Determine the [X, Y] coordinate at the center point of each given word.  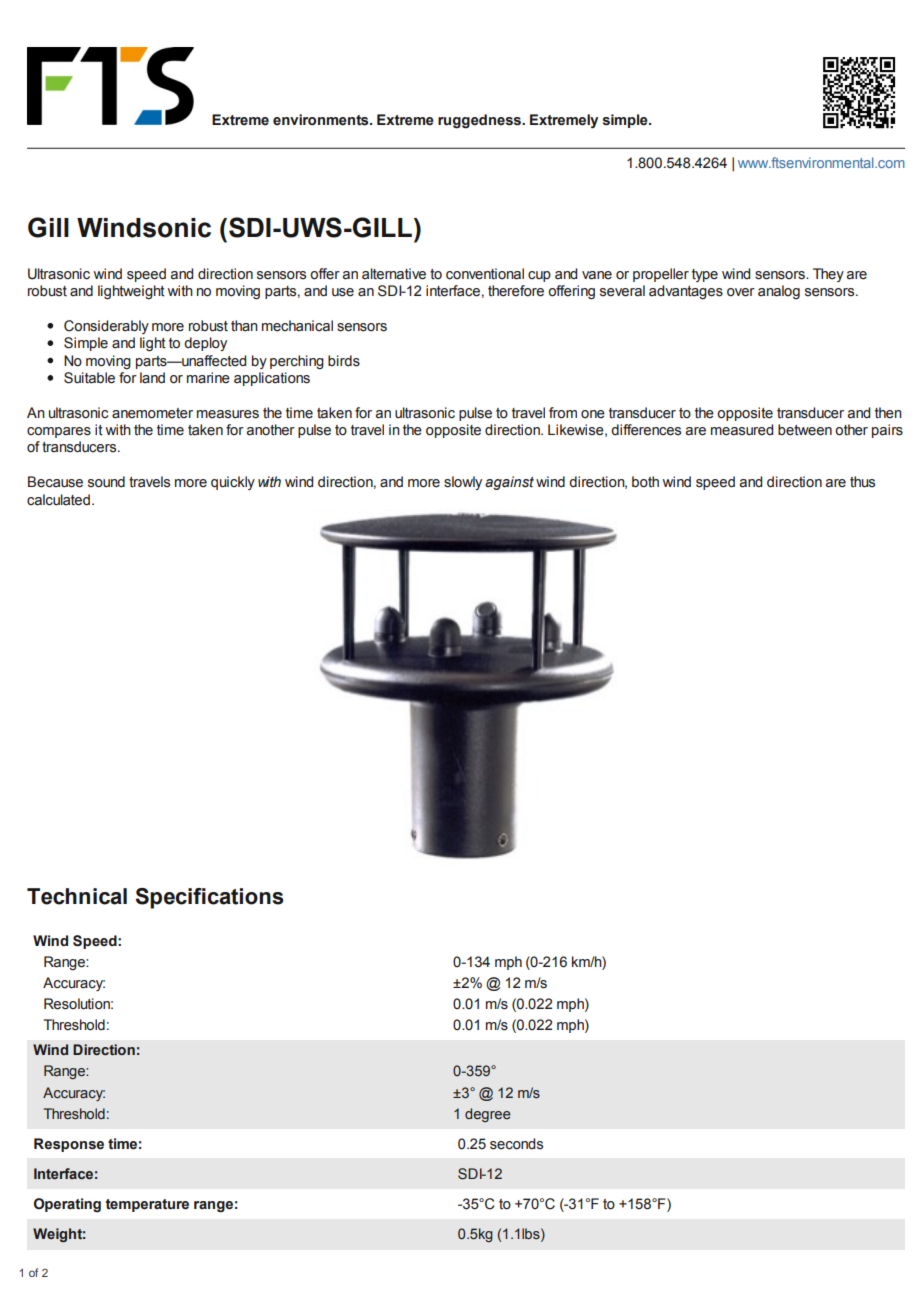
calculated [58, 500]
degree [488, 1115]
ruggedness [481, 121]
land [152, 378]
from [563, 413]
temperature [147, 1205]
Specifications [210, 898]
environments [322, 120]
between [805, 430]
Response [69, 1145]
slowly [463, 483]
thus [862, 482]
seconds [516, 1144]
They [828, 275]
